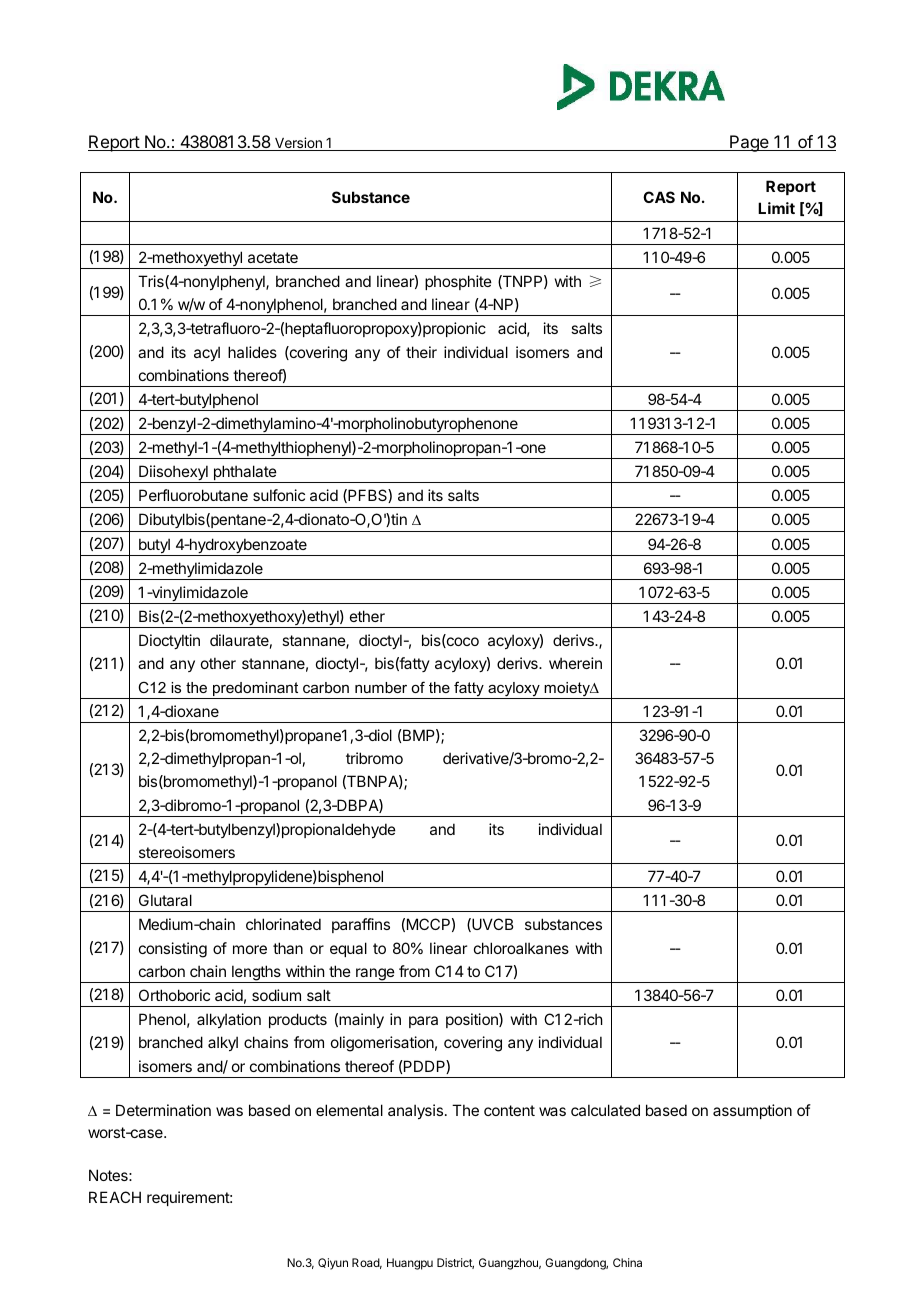 The width and height of the screenshot is (924, 1308). Describe the element at coordinates (749, 143) in the screenshot. I see `Page` at that location.
